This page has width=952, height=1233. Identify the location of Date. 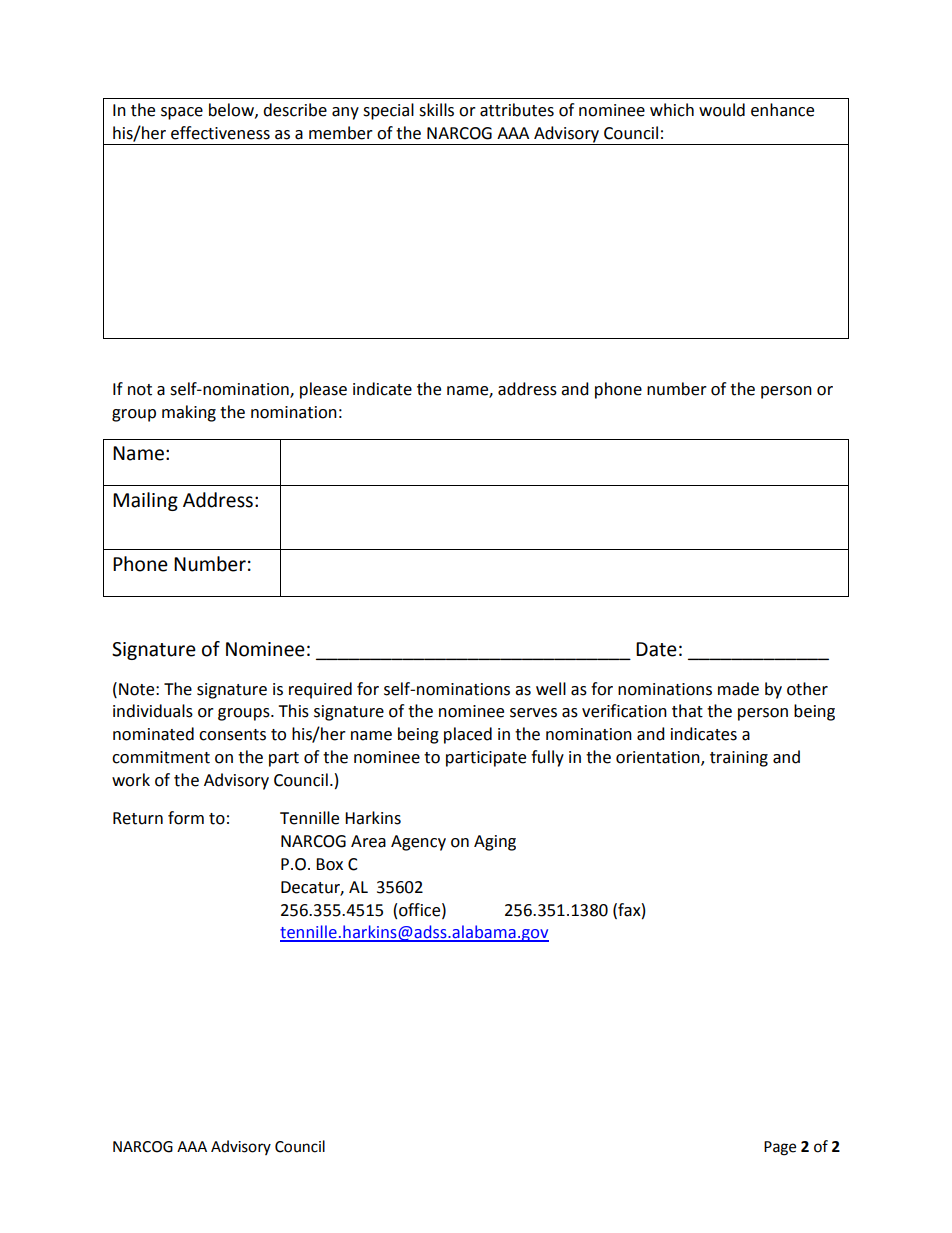
(656, 649).
